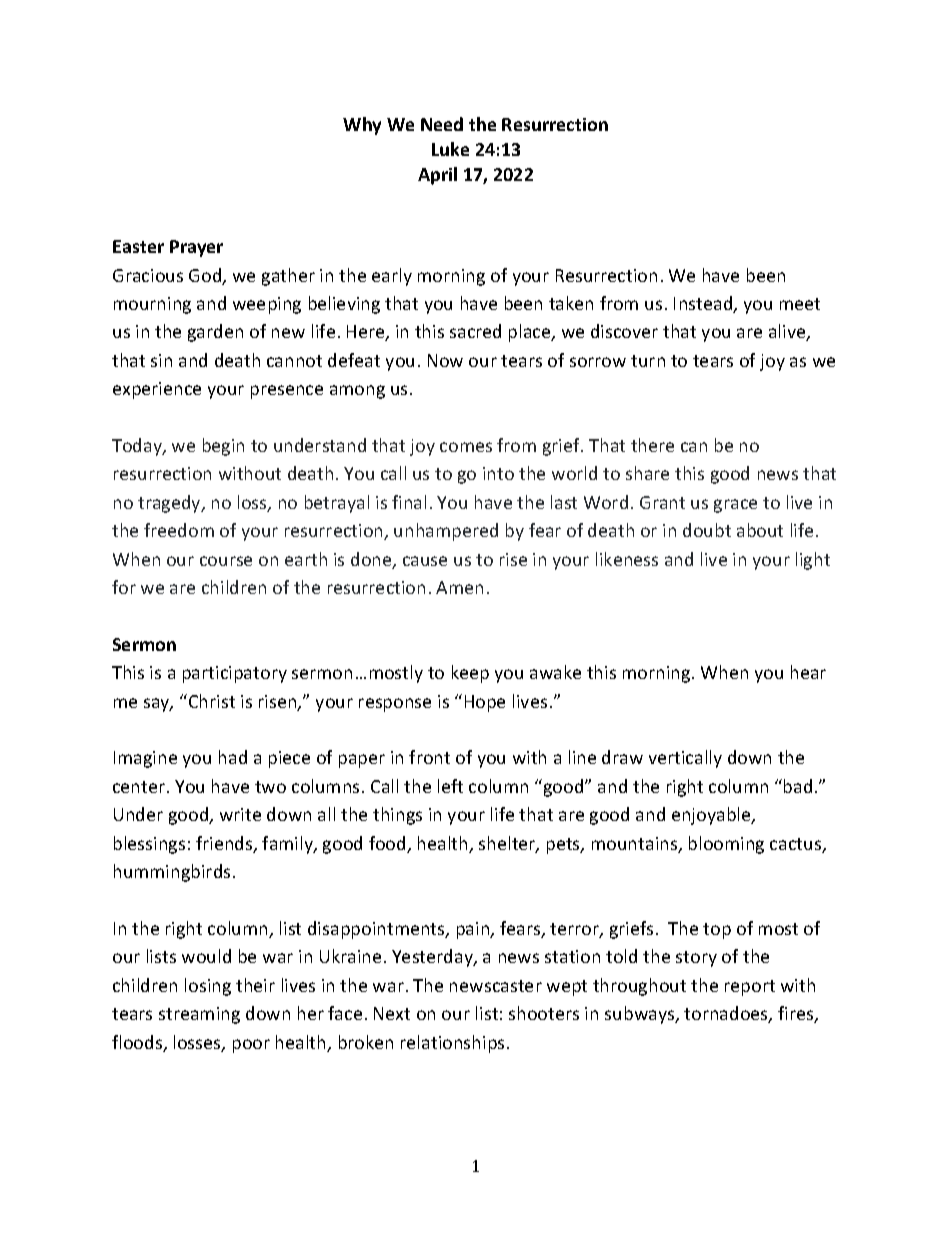 The width and height of the document is (952, 1233). Describe the element at coordinates (450, 149) in the document. I see `Luke` at that location.
